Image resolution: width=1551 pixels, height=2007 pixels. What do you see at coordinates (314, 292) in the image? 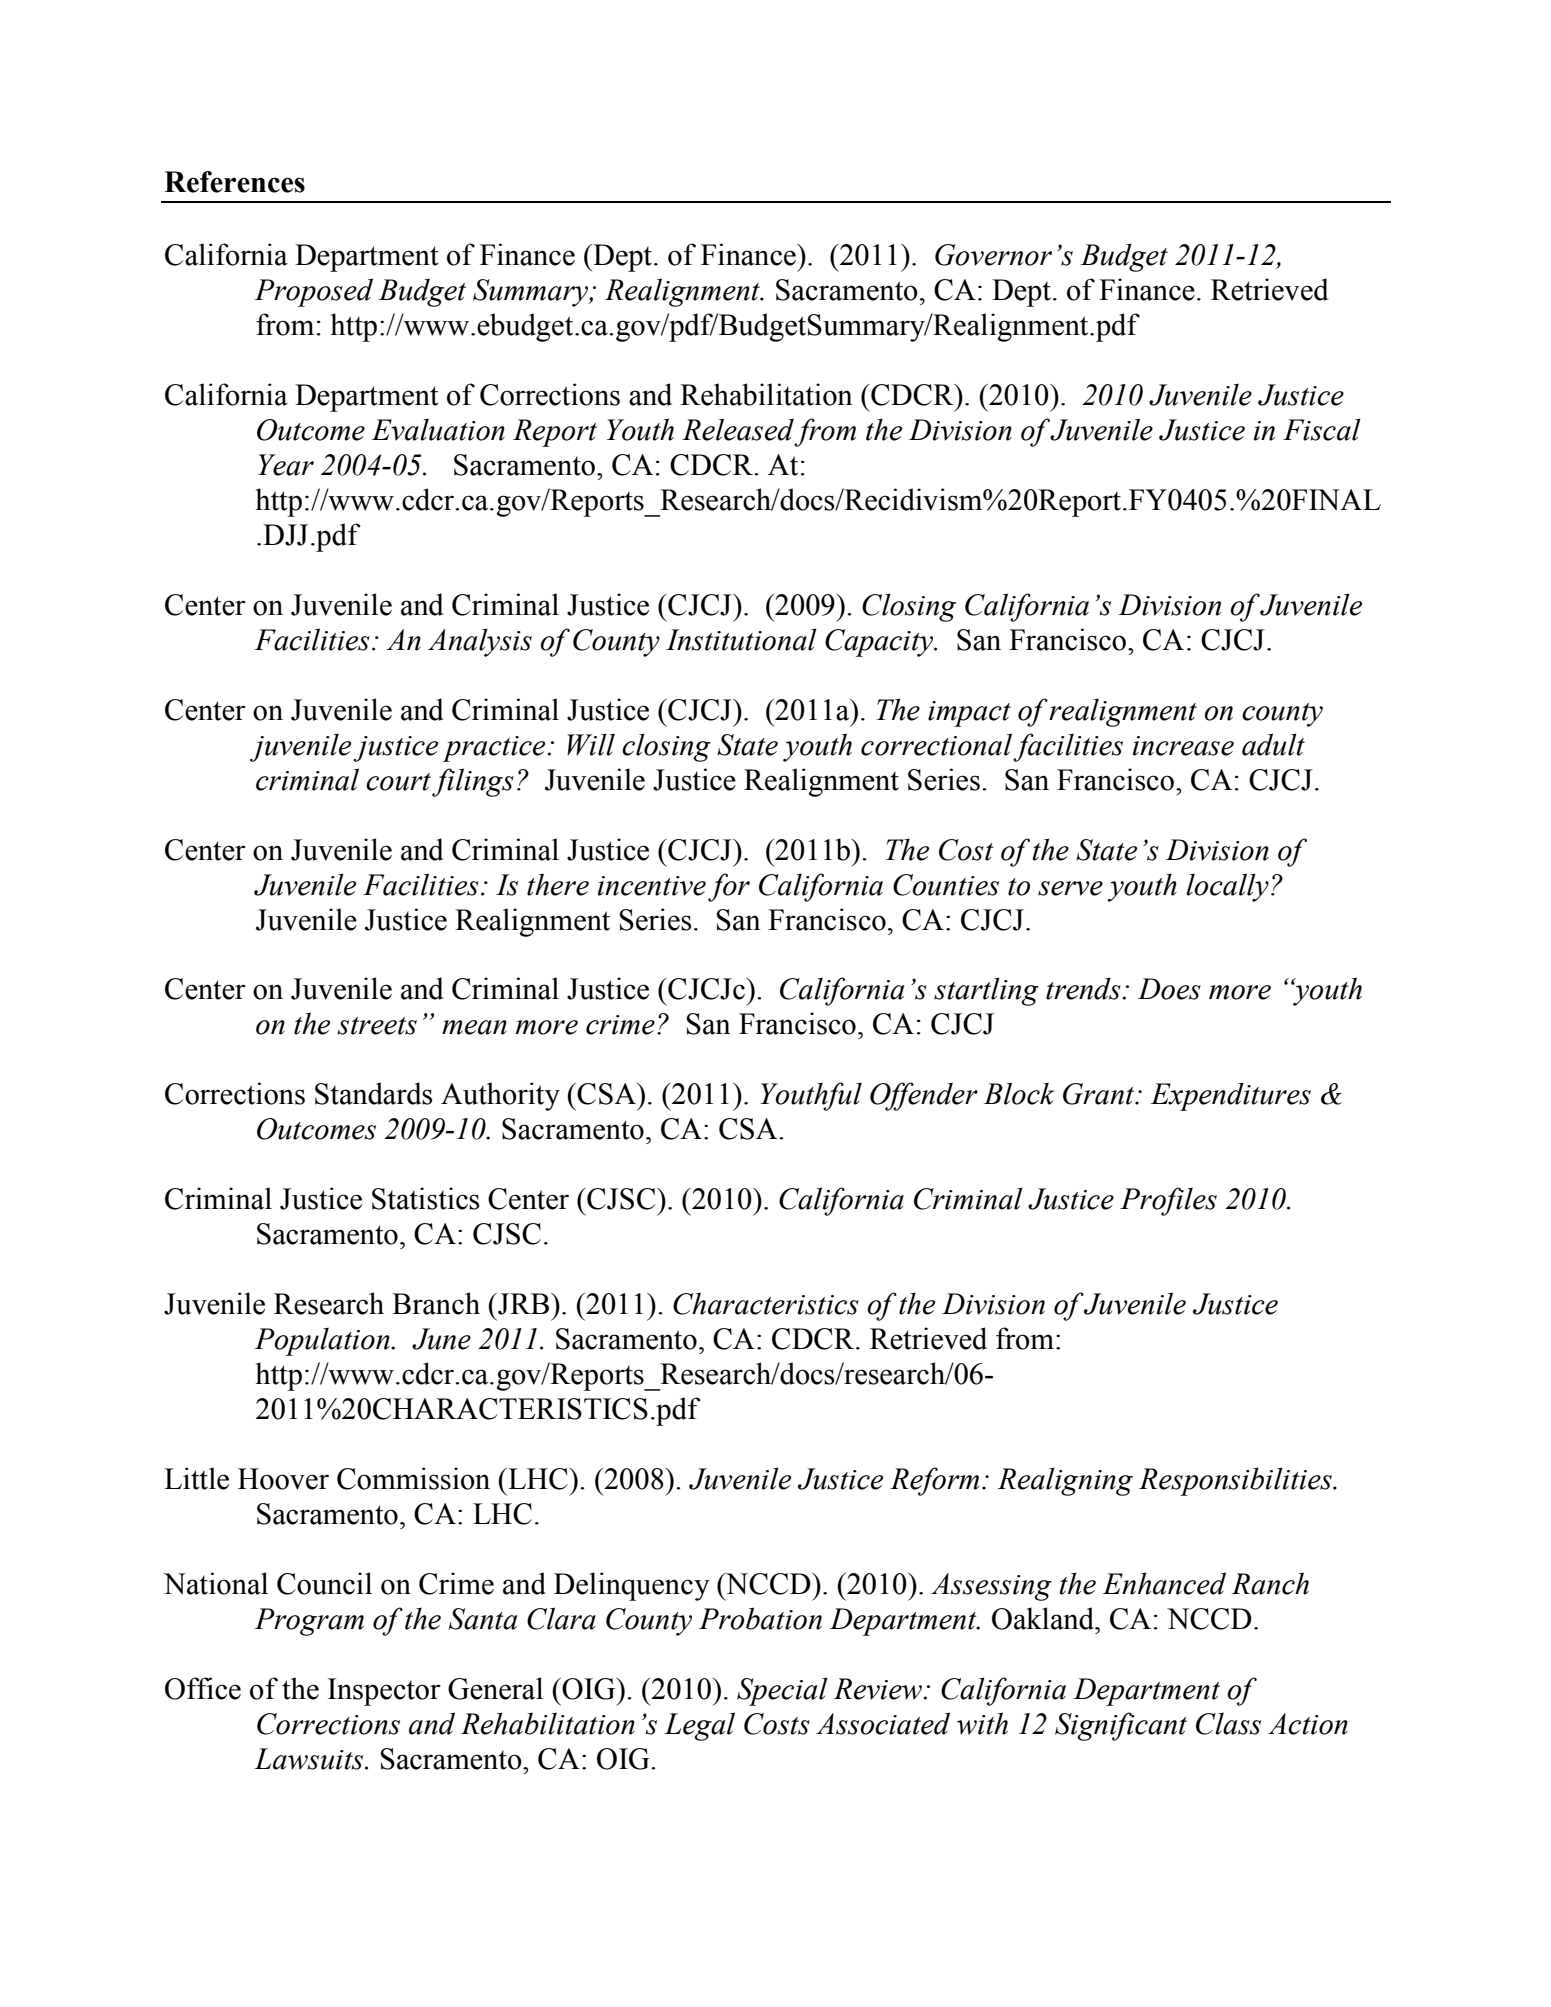
I see `Proposed` at bounding box center [314, 292].
